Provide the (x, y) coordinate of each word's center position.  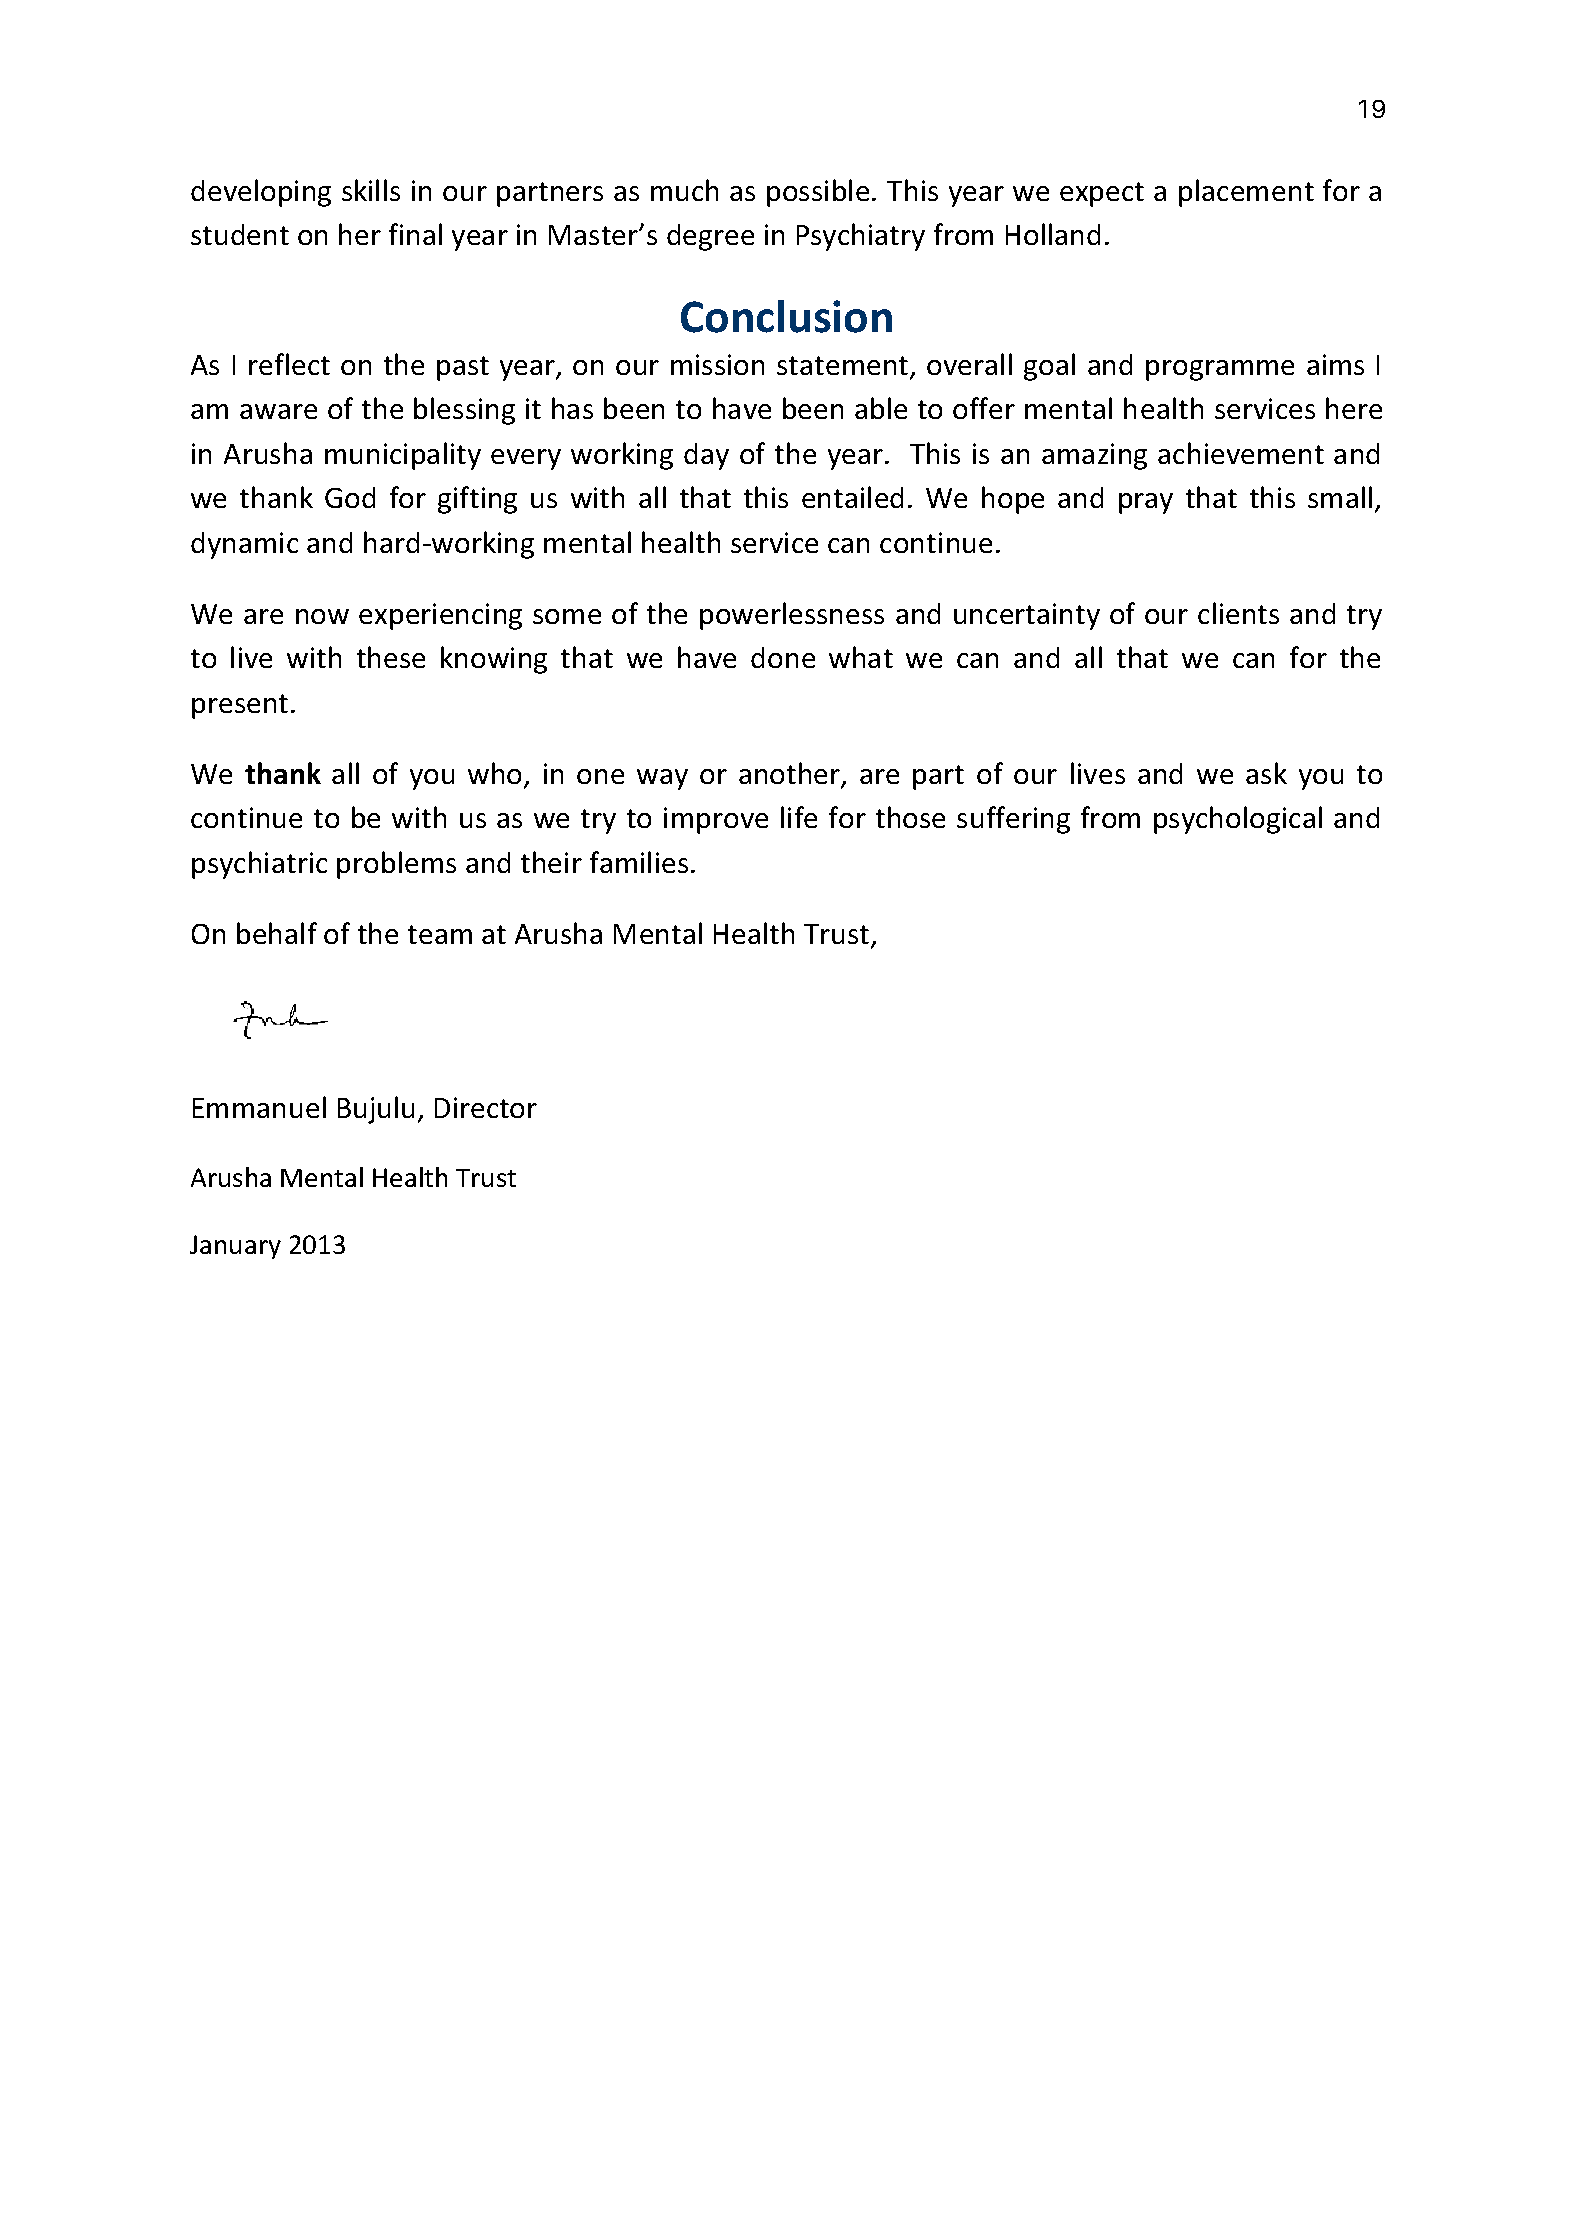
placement (1246, 193)
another (791, 774)
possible (818, 193)
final (415, 234)
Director (486, 1107)
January (235, 1247)
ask (1266, 773)
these (391, 657)
